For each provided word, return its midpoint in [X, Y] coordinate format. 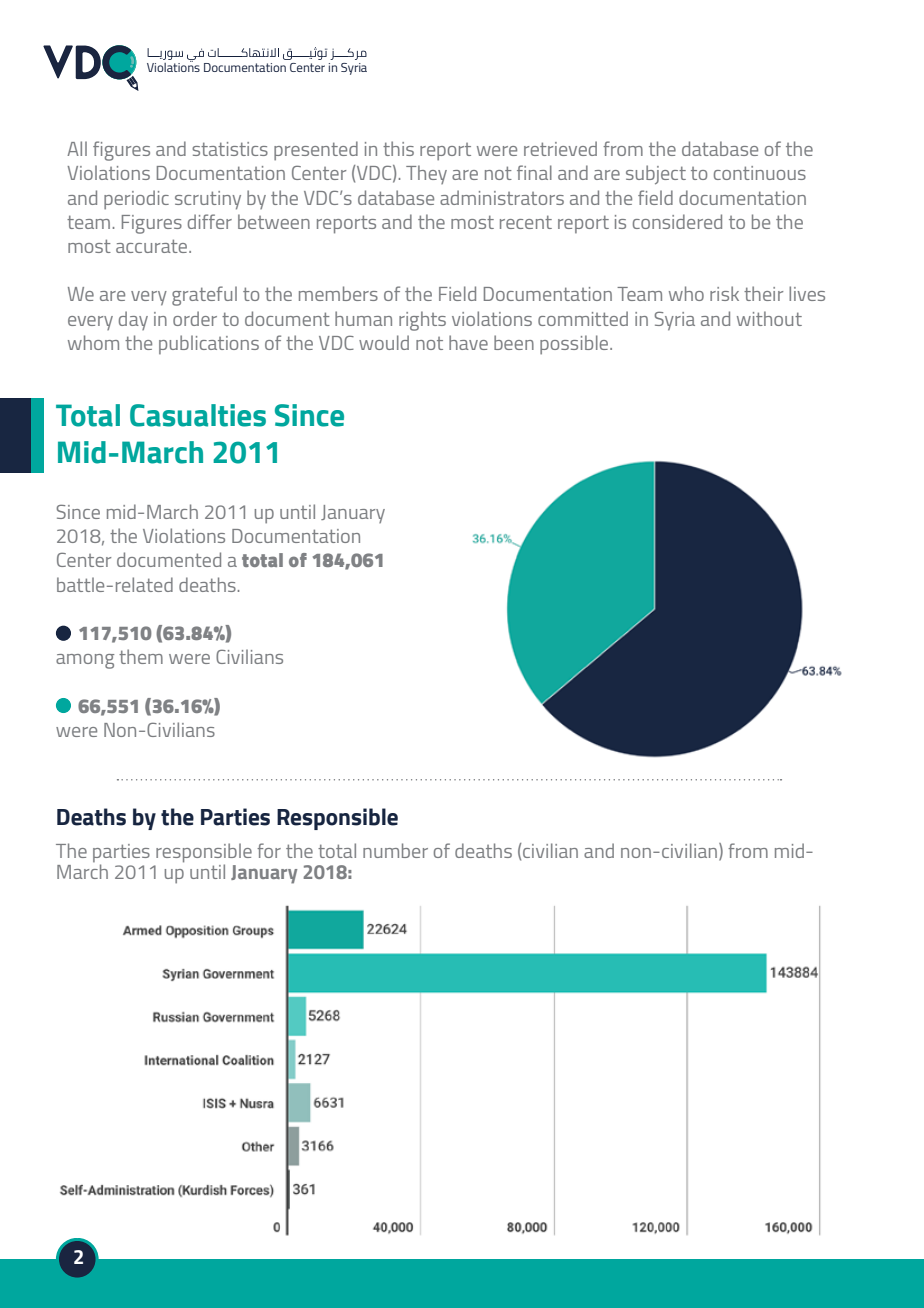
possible [575, 345]
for [269, 850]
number [395, 850]
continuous [760, 173]
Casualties [198, 415]
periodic [136, 200]
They [426, 174]
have [468, 342]
